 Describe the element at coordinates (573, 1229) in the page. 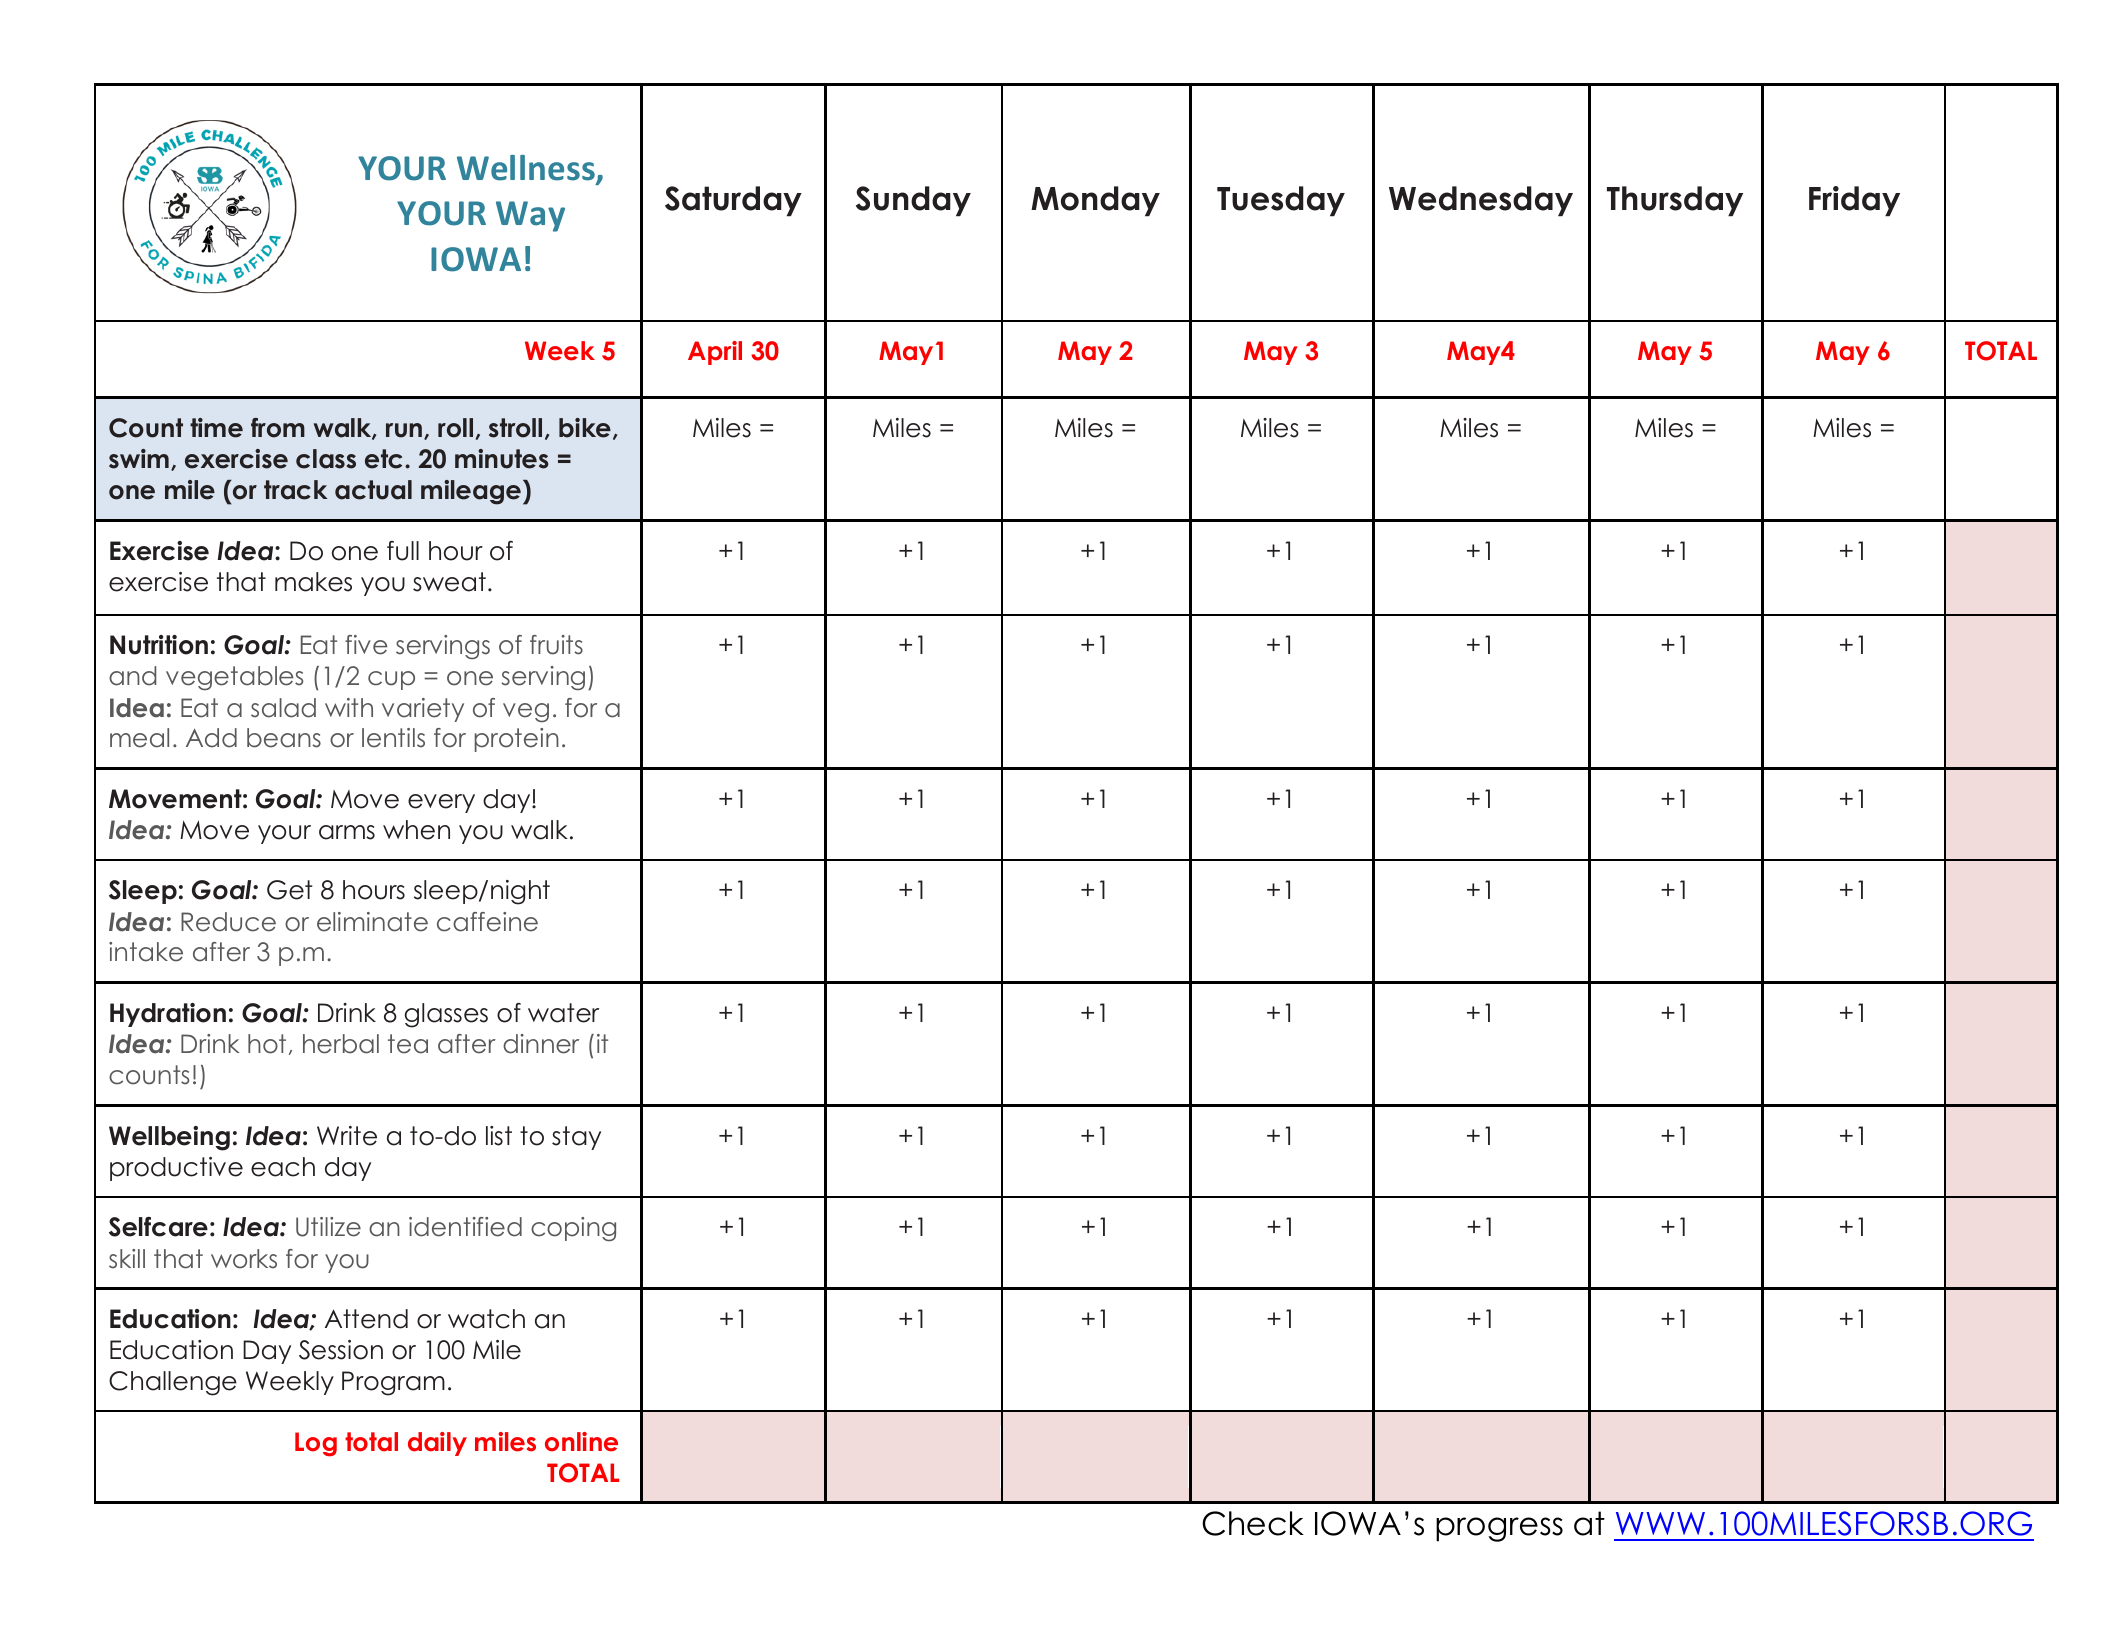

I see `coping` at that location.
